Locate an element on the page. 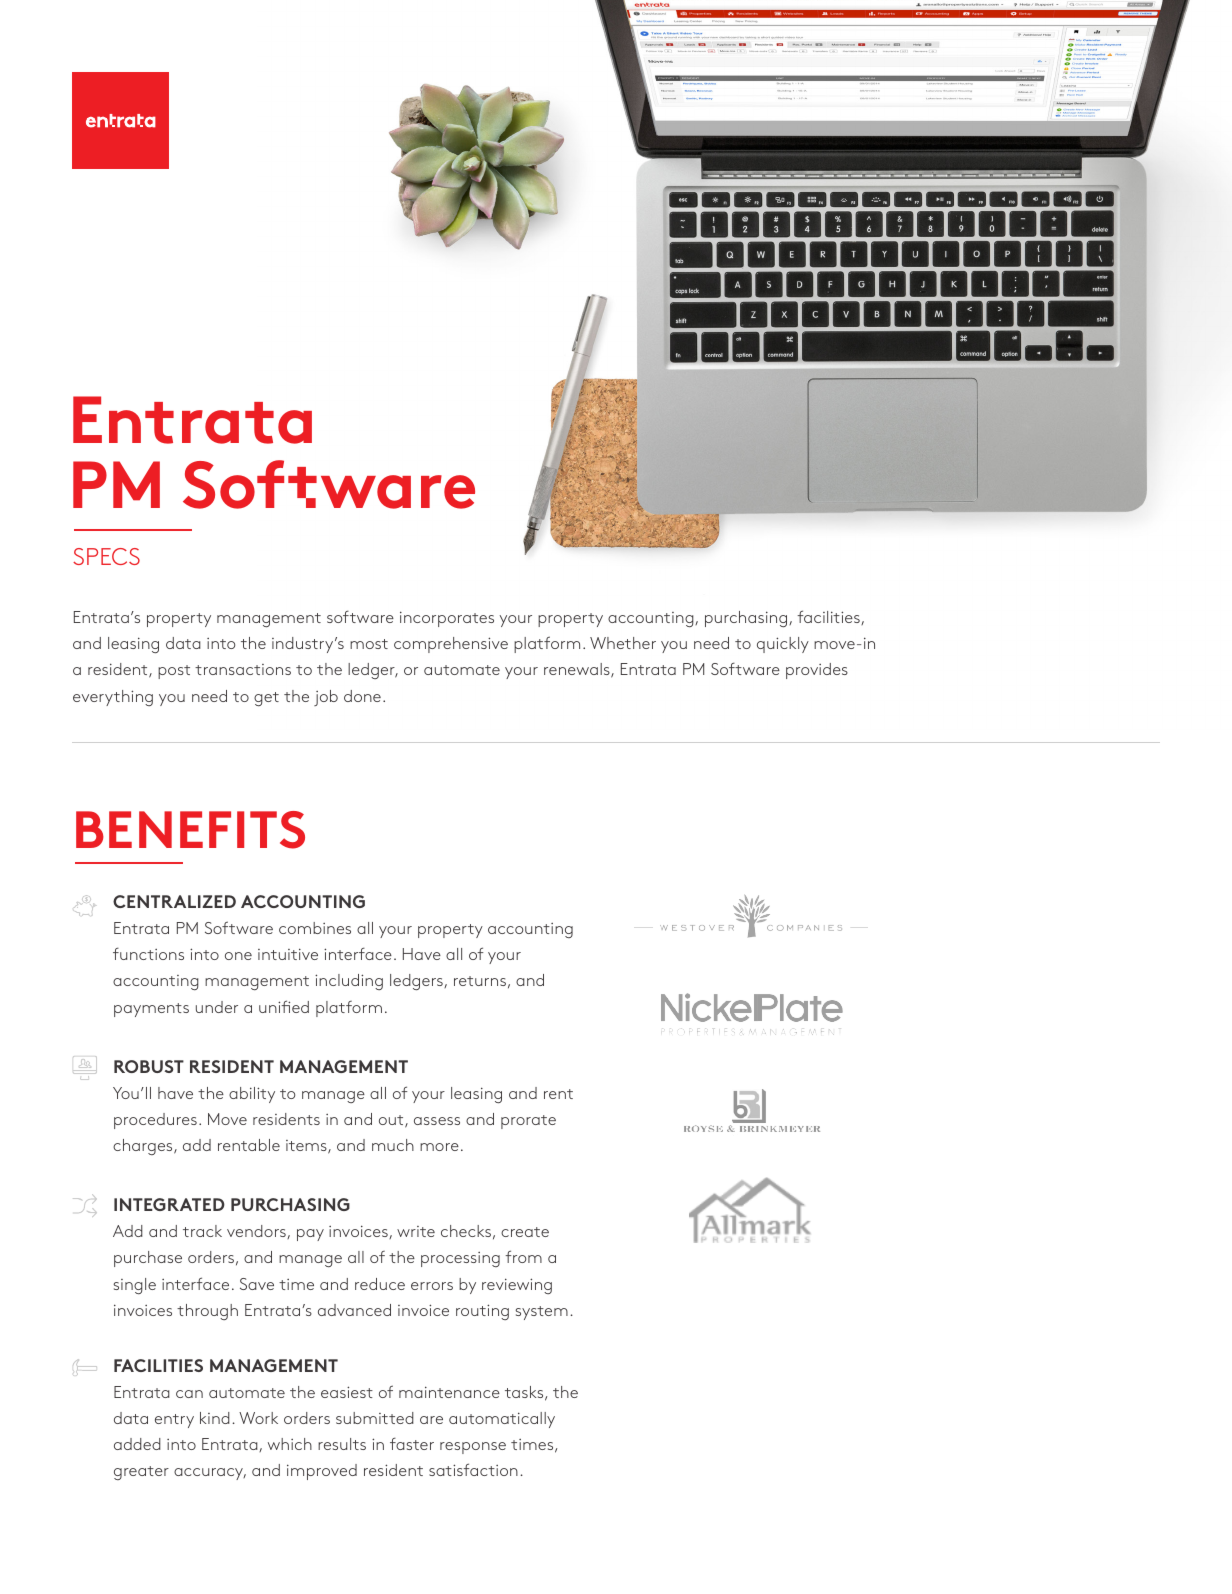 The width and height of the document is (1232, 1594). track is located at coordinates (202, 1231).
